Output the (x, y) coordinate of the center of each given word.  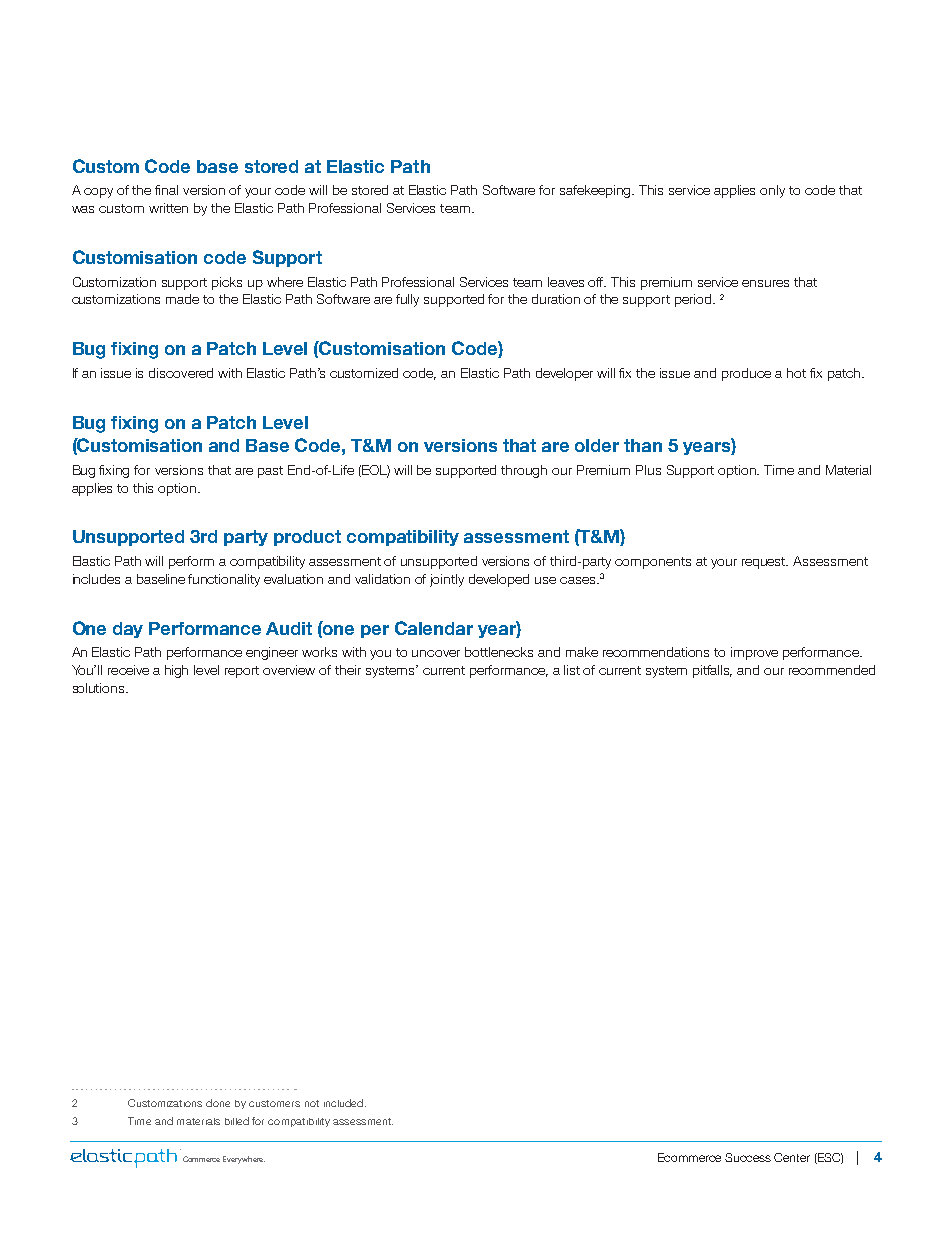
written (168, 208)
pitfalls (712, 671)
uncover (436, 653)
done (218, 1103)
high (176, 671)
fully (407, 300)
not (312, 1103)
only (772, 191)
